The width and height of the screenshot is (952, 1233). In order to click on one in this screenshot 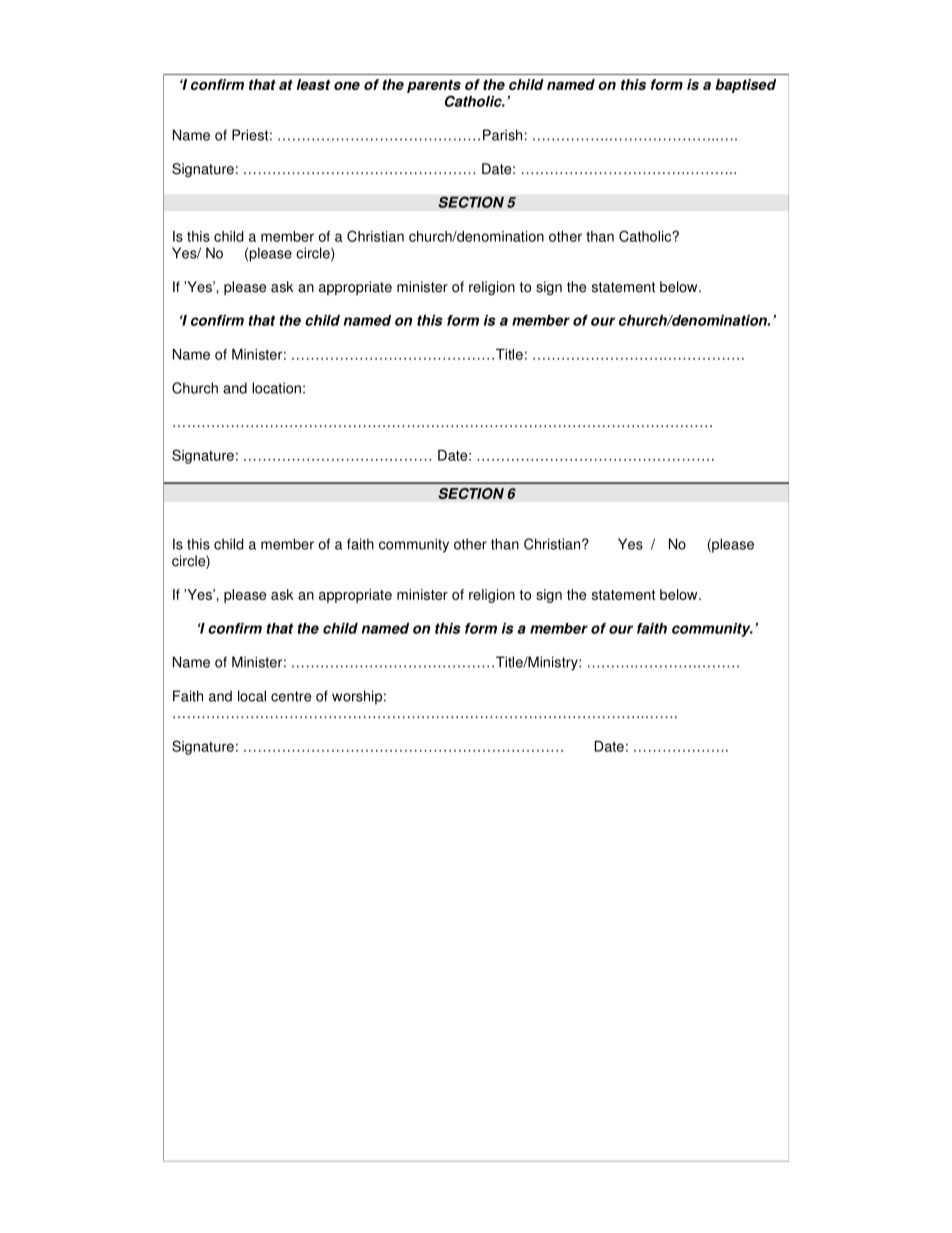, I will do `click(347, 85)`.
